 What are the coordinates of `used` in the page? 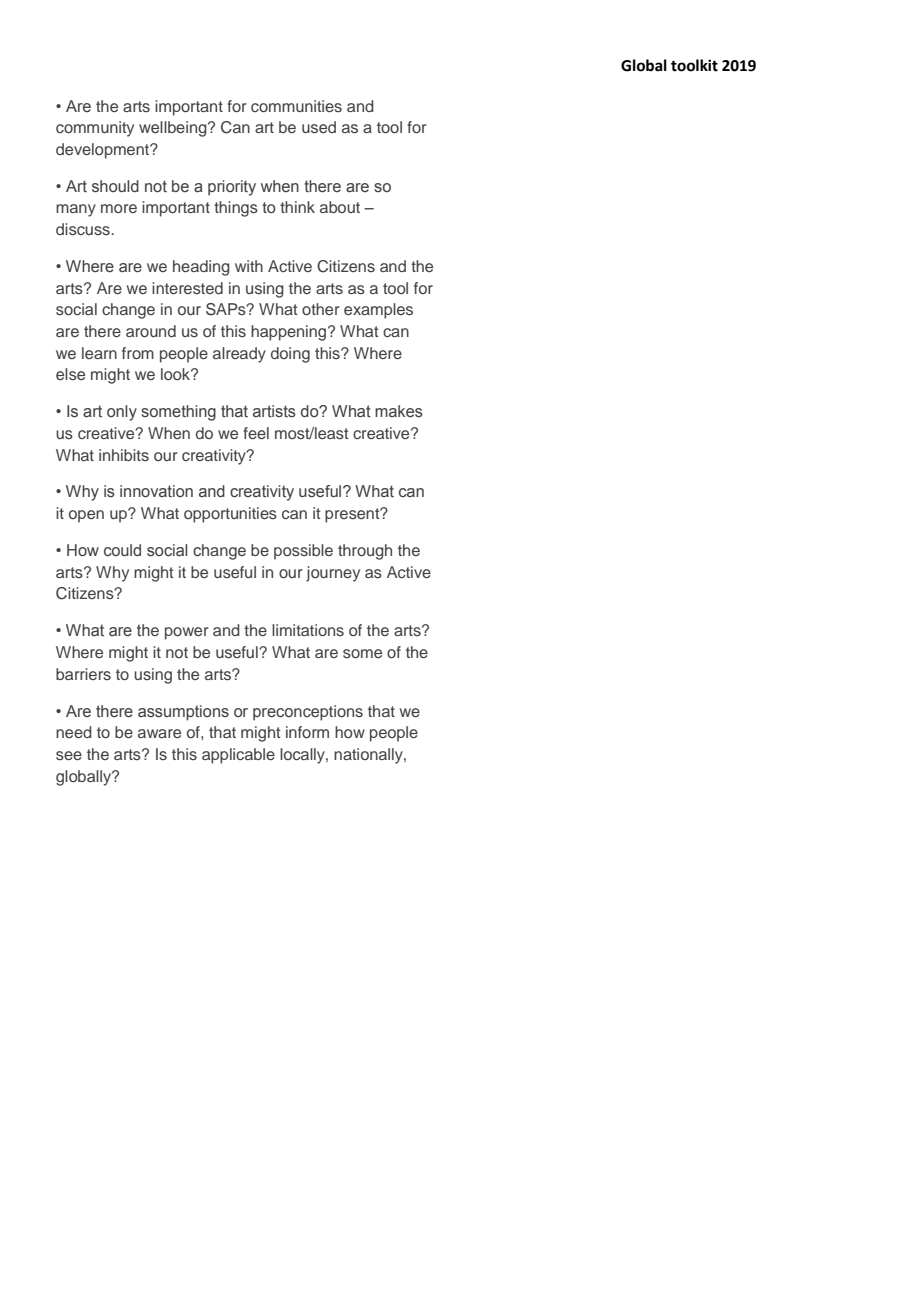 It's located at (319, 127).
